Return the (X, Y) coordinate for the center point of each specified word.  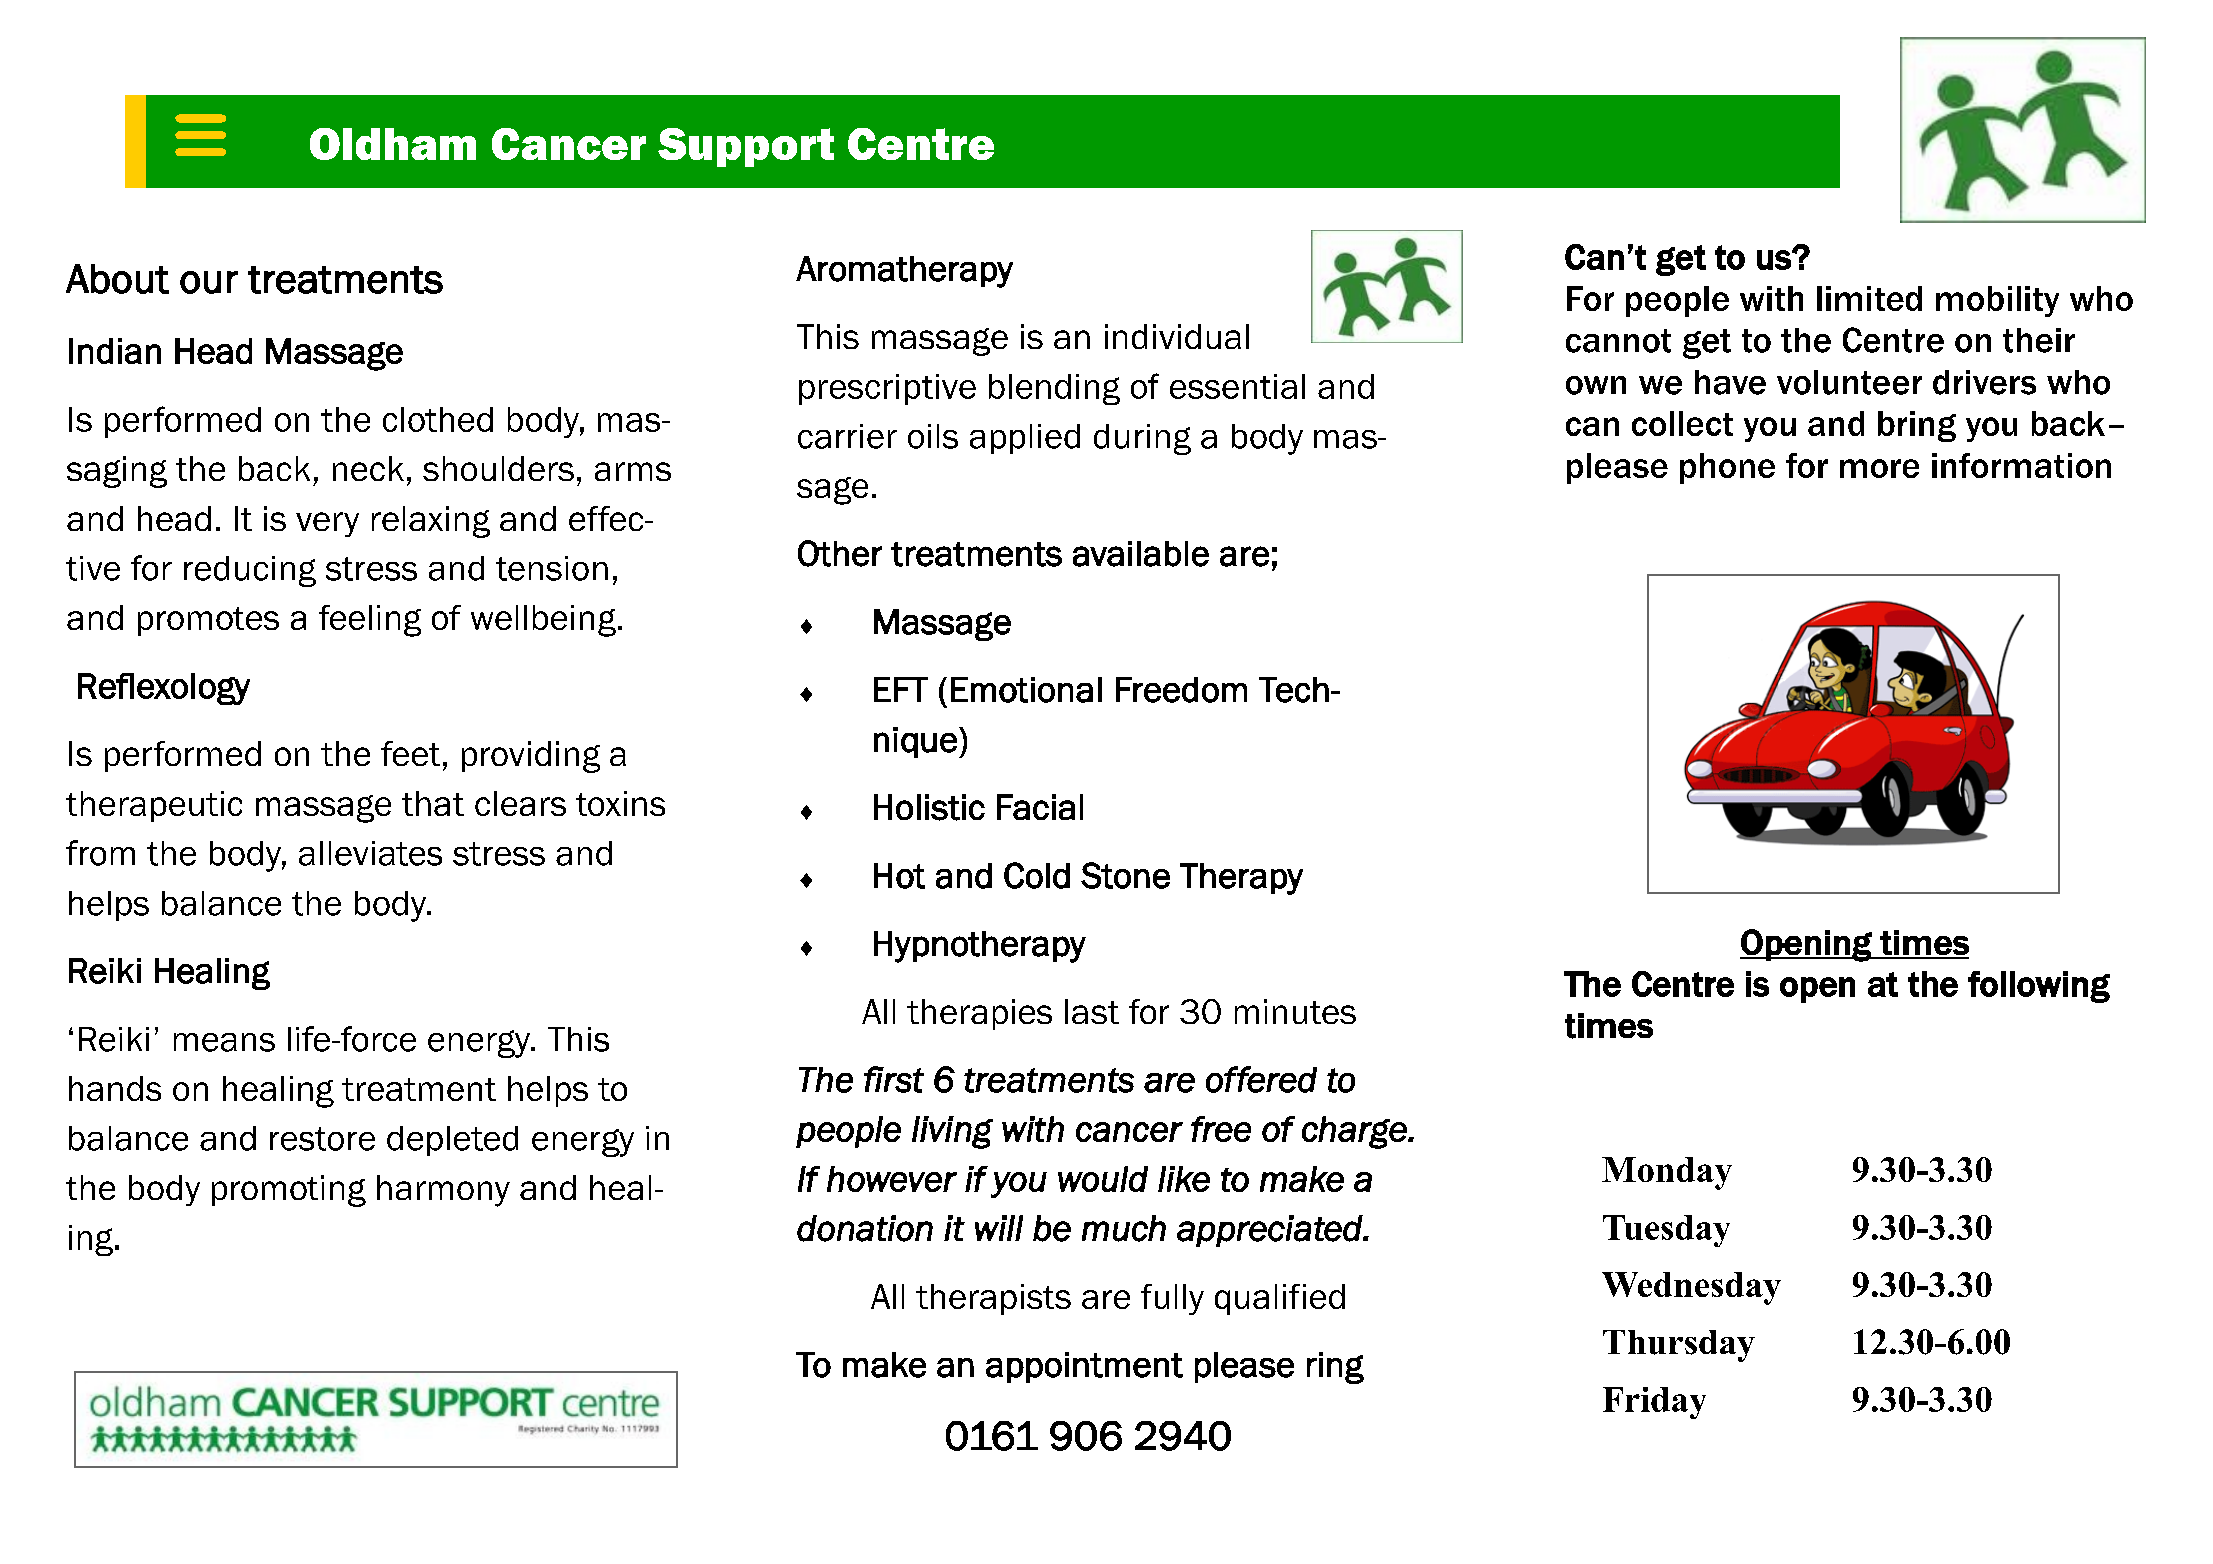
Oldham (393, 144)
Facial (1040, 807)
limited (1869, 298)
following (2039, 987)
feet (410, 753)
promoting (289, 1191)
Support (746, 147)
